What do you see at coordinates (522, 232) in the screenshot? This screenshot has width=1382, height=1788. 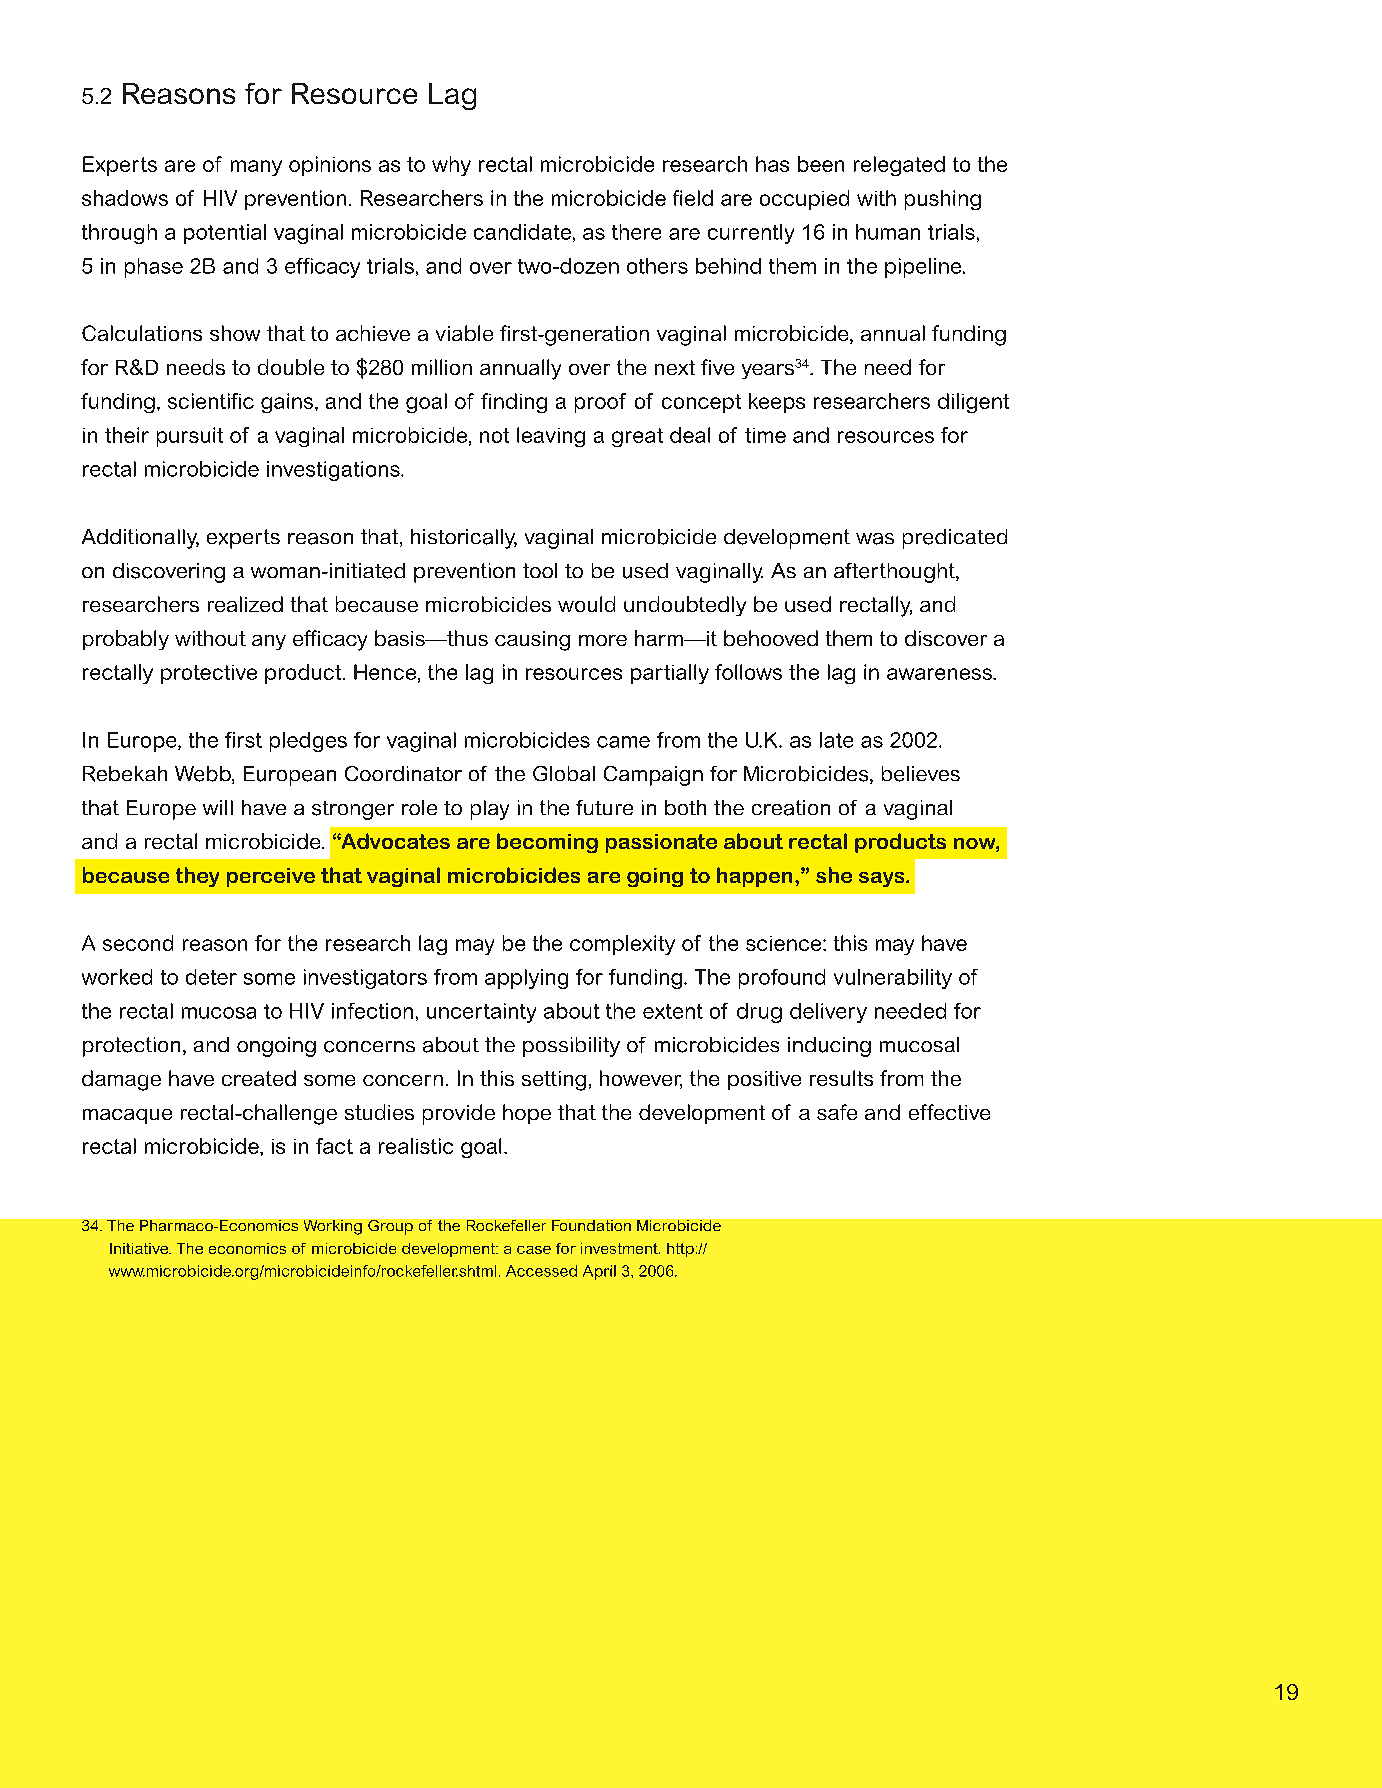 I see `candidate` at bounding box center [522, 232].
